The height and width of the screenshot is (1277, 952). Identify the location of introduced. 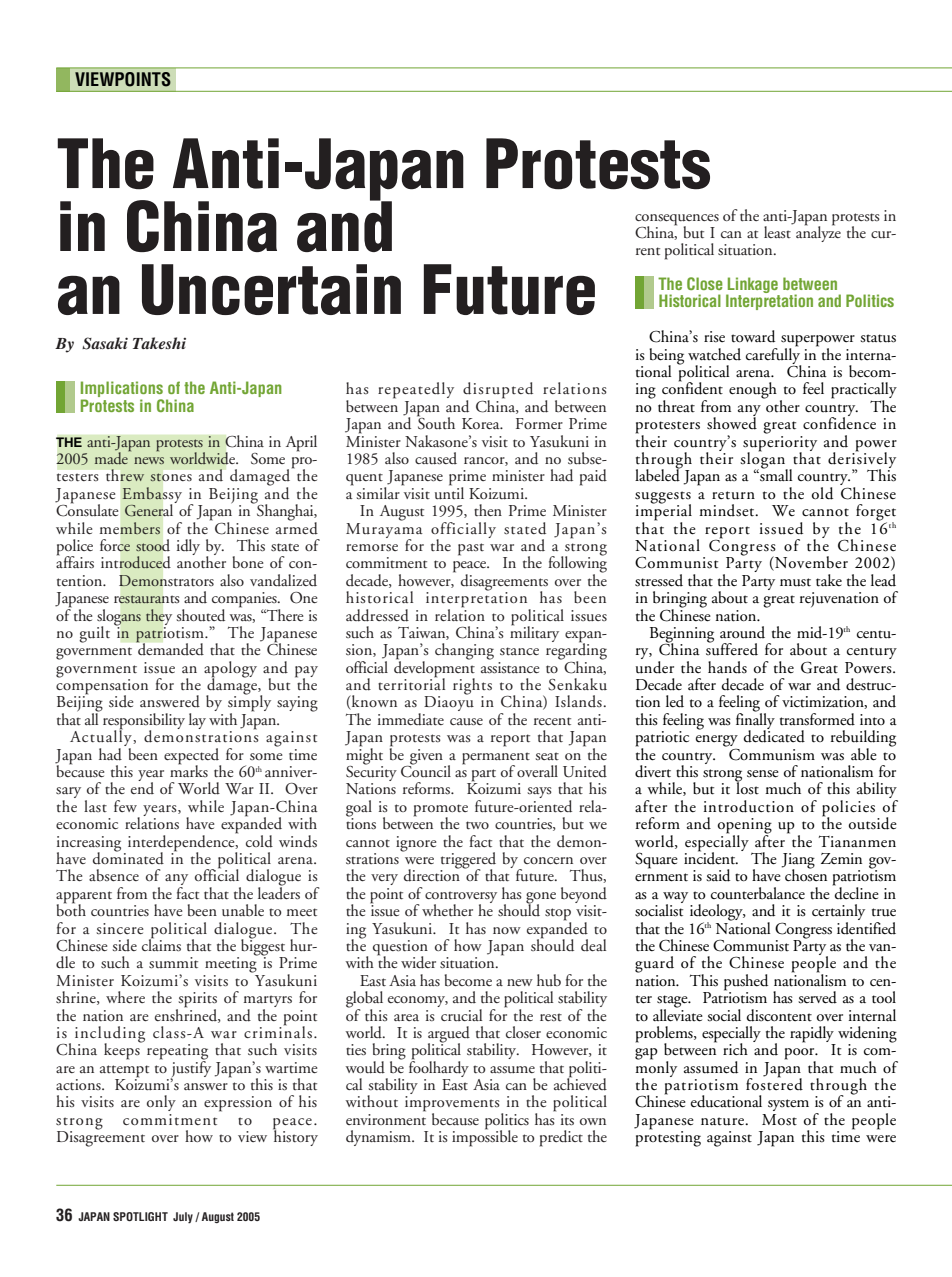
(135, 562).
